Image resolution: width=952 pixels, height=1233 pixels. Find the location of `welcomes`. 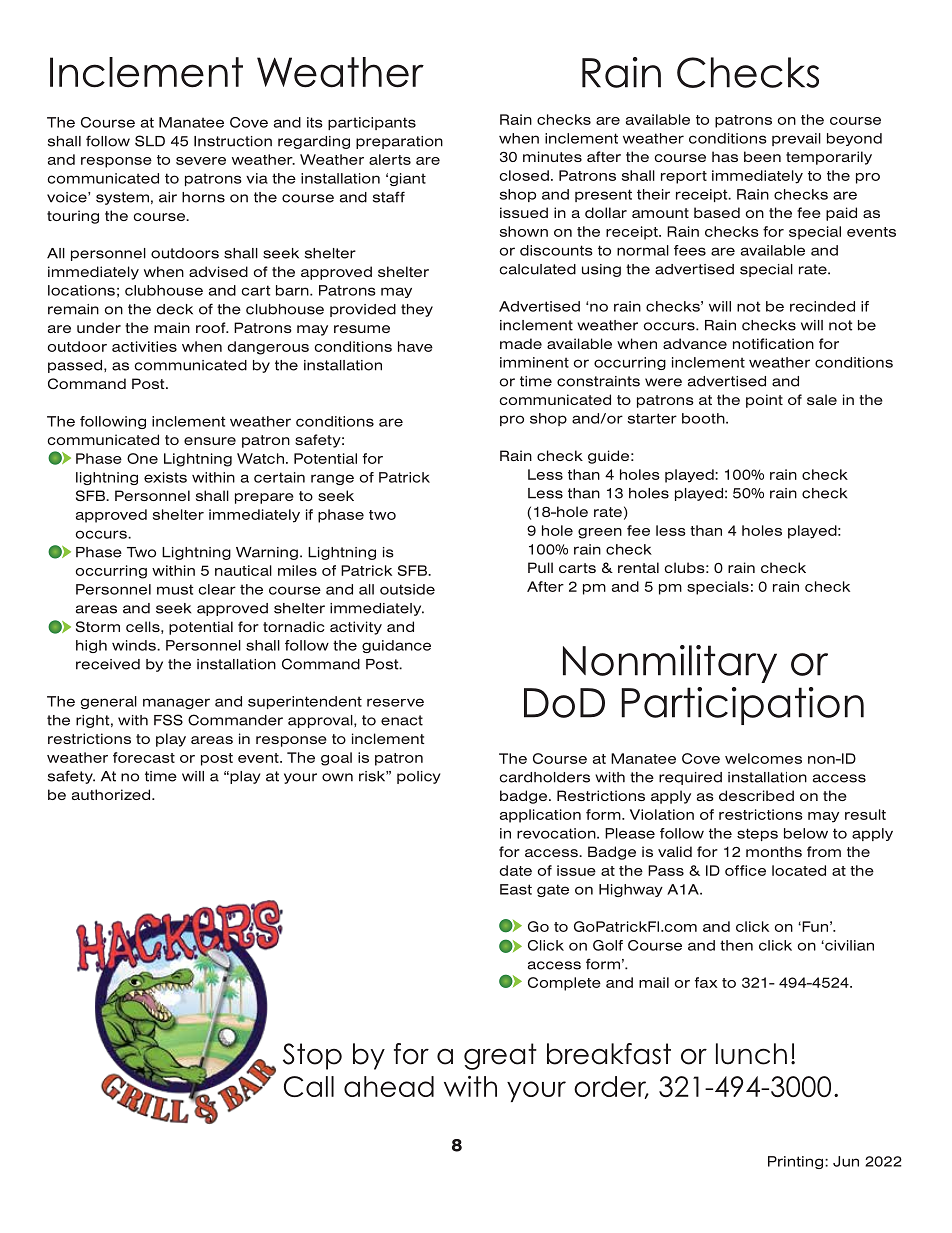

welcomes is located at coordinates (763, 758).
